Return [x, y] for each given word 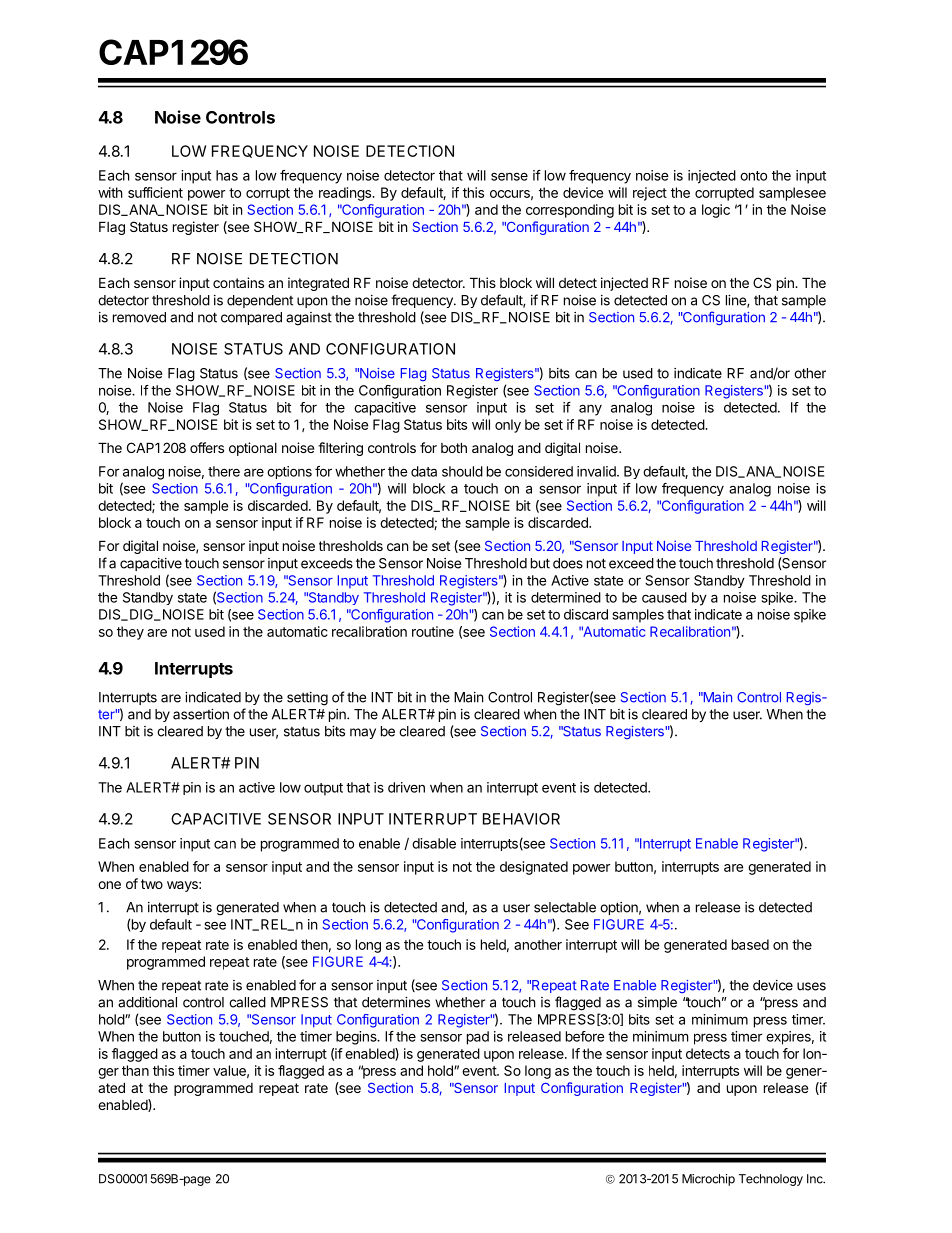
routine [433, 631]
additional [147, 1002]
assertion [201, 714]
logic [716, 211]
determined [566, 597]
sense [509, 176]
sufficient [155, 192]
